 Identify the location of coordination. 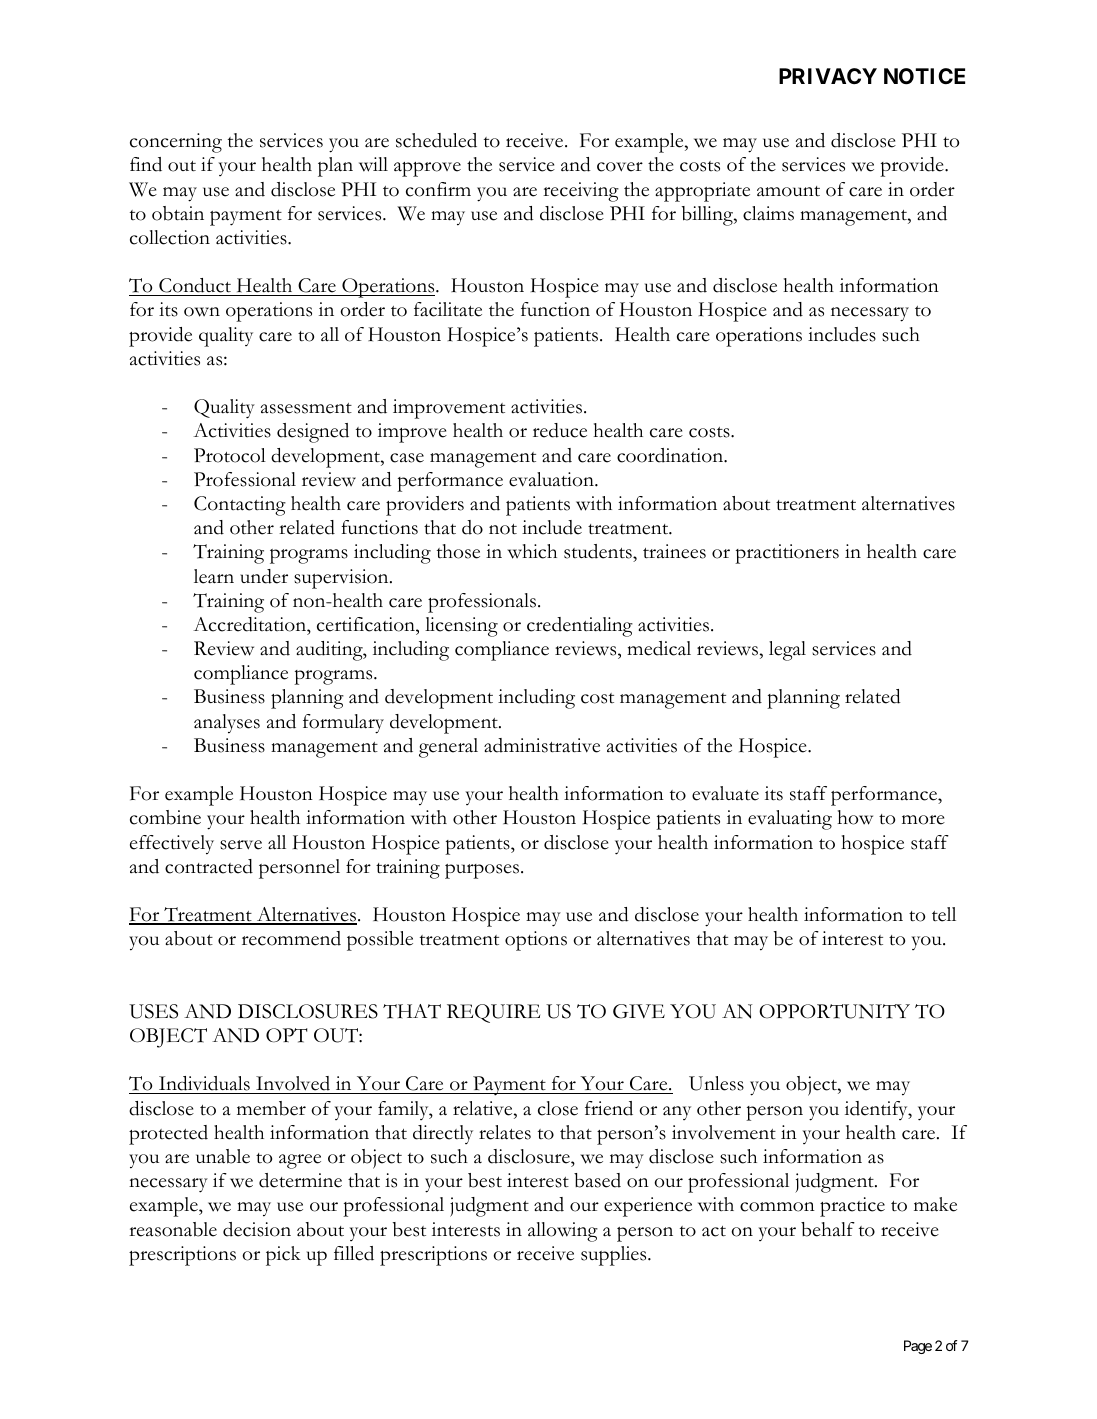
(671, 455).
